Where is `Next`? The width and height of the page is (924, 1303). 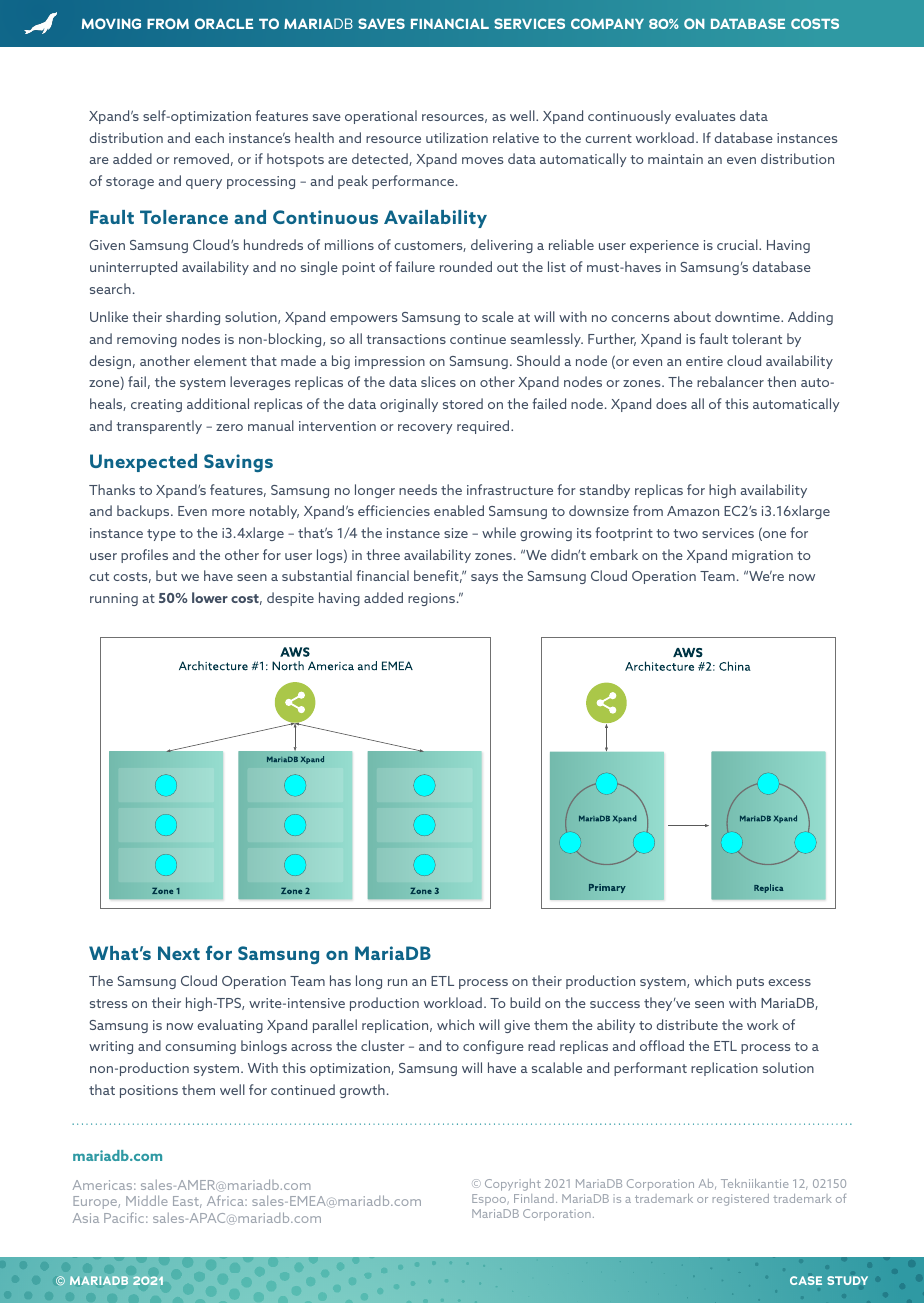
Next is located at coordinates (179, 953).
